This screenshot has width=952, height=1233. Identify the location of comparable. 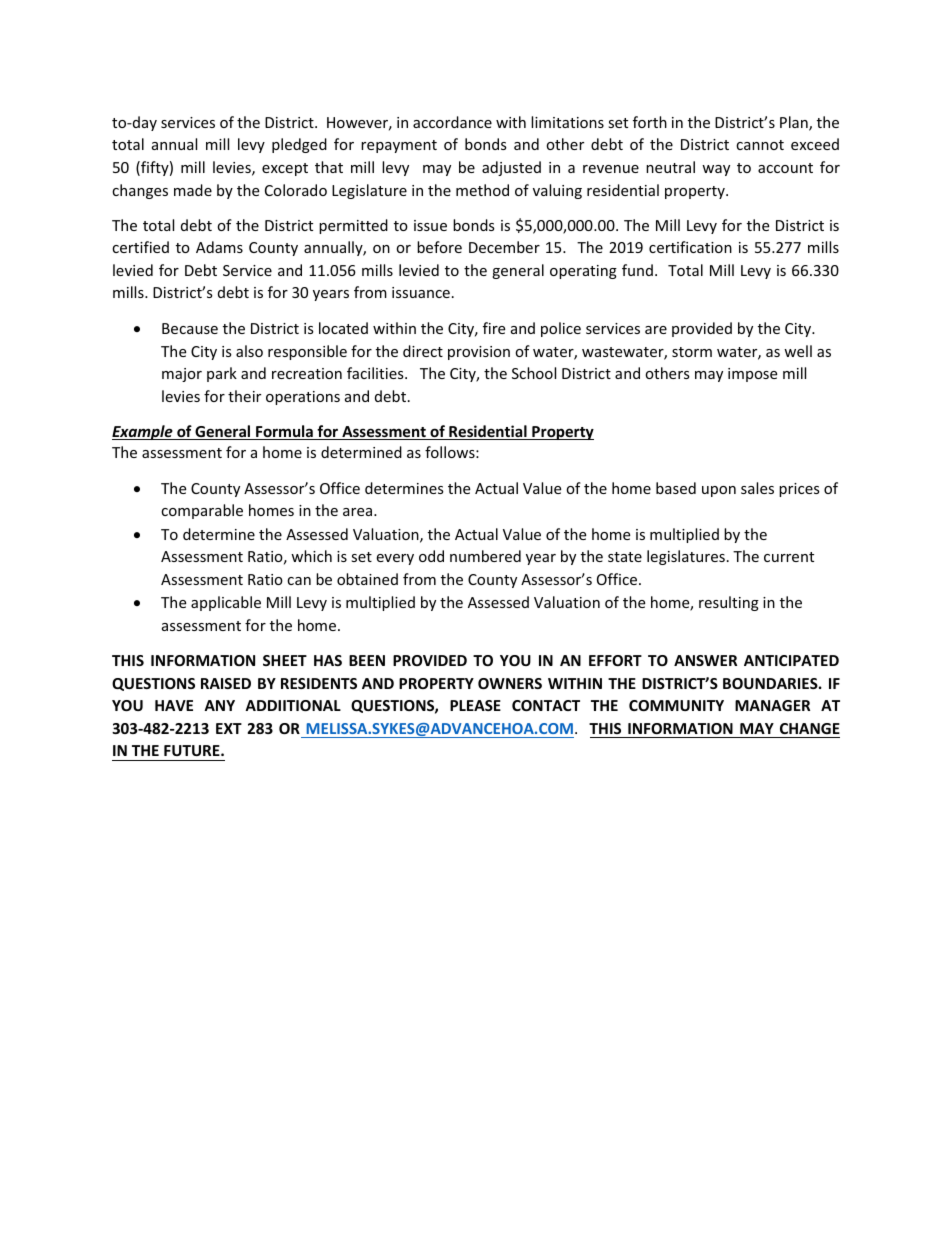
(202, 511).
